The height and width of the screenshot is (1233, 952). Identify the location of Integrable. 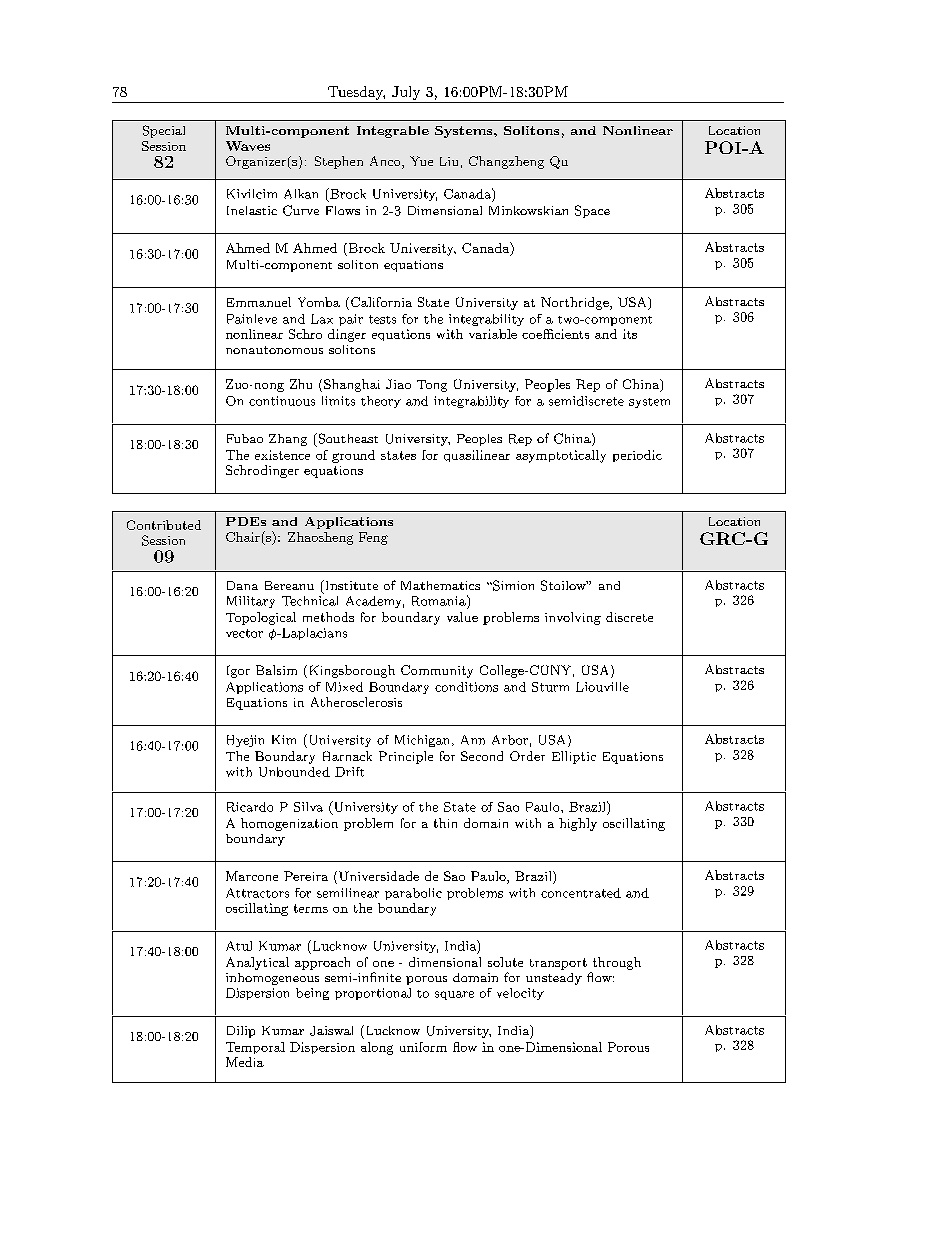
(393, 132).
